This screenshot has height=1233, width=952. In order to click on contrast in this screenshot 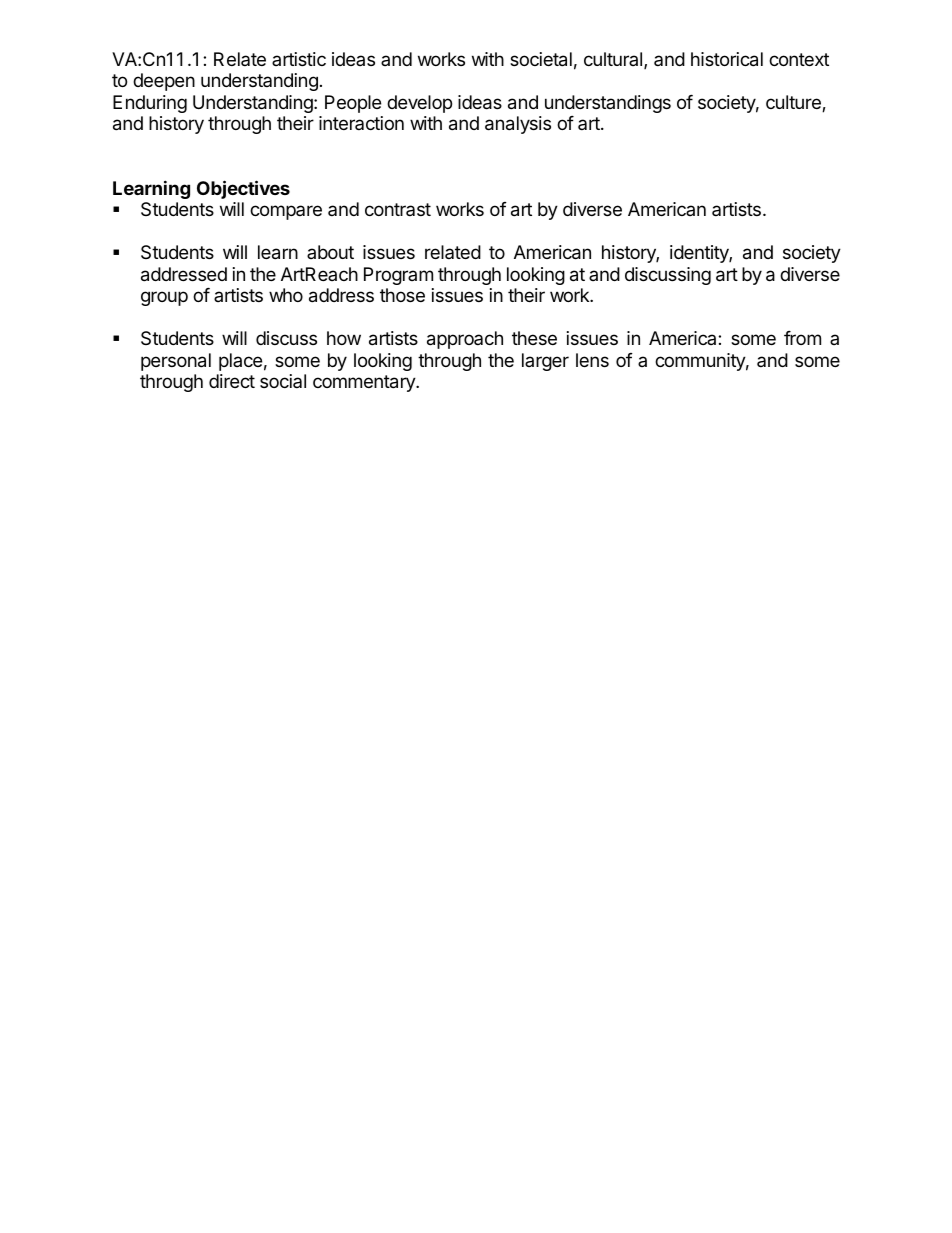, I will do `click(398, 209)`.
